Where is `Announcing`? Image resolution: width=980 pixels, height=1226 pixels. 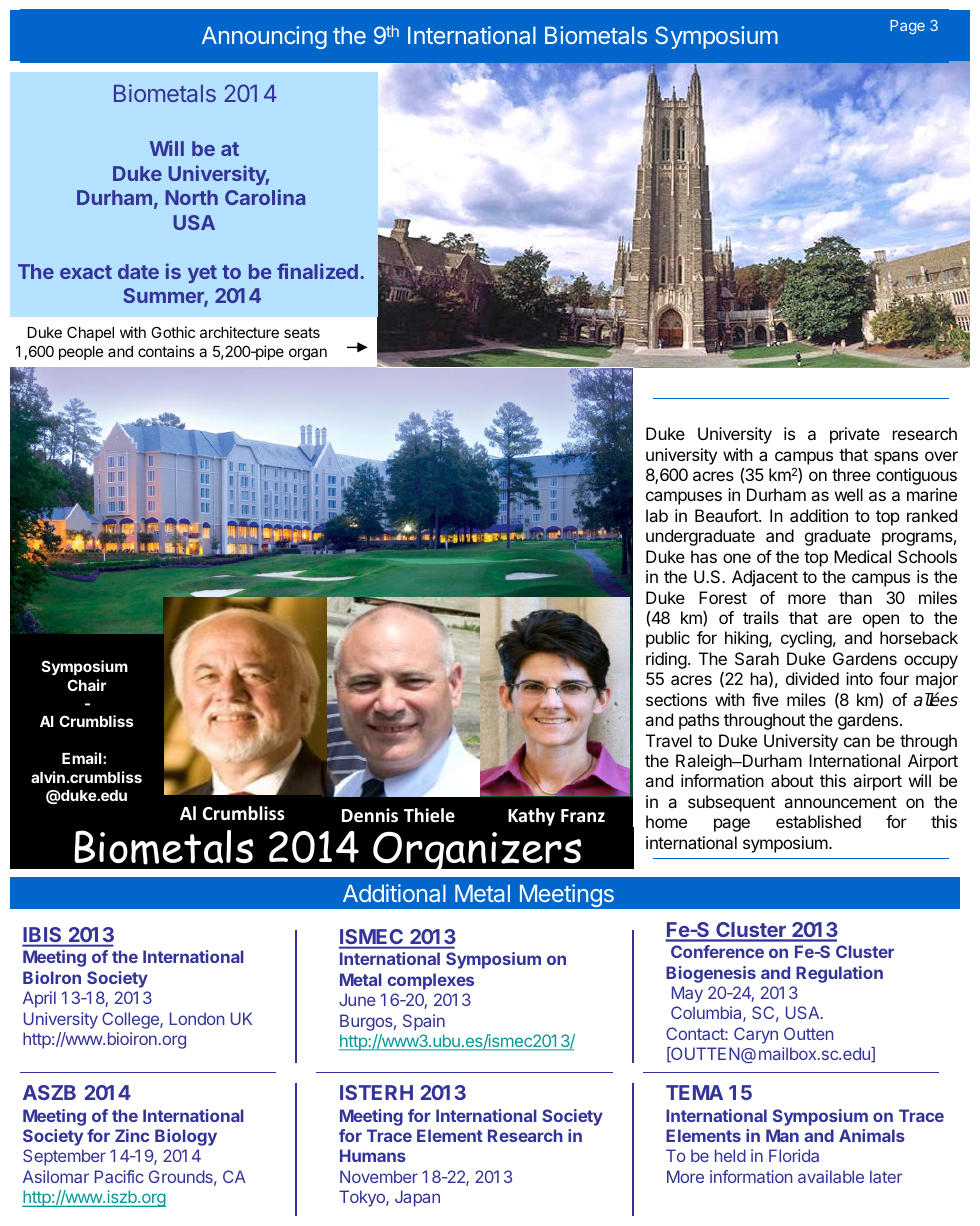 Announcing is located at coordinates (264, 37).
